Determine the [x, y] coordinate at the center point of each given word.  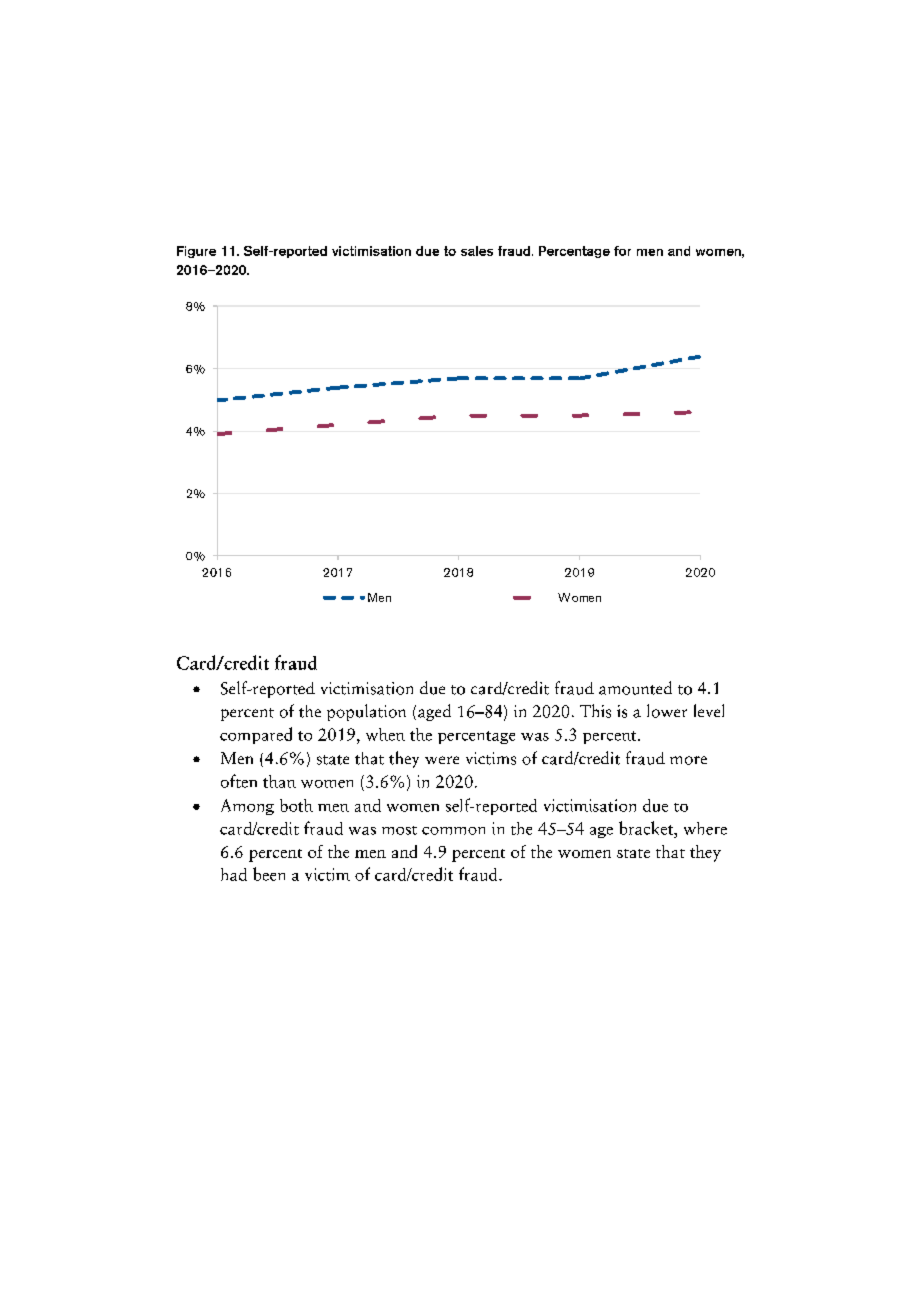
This [595, 711]
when [385, 734]
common [453, 831]
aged [434, 712]
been [269, 874]
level [709, 710]
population [366, 712]
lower [667, 711]
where [705, 828]
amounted [635, 688]
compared [256, 735]
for [622, 251]
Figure [196, 252]
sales [477, 251]
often [239, 781]
